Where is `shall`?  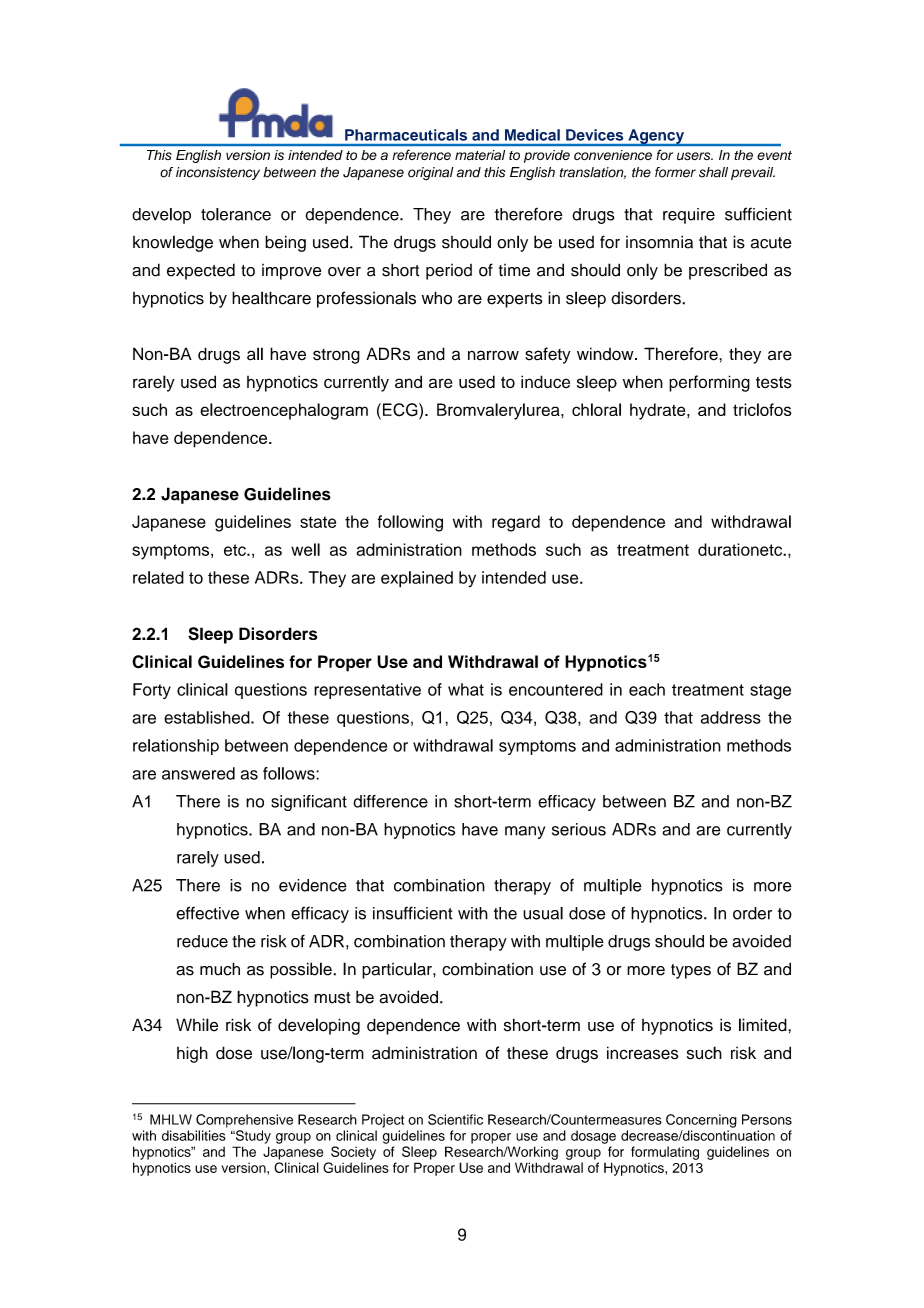 shall is located at coordinates (713, 172).
